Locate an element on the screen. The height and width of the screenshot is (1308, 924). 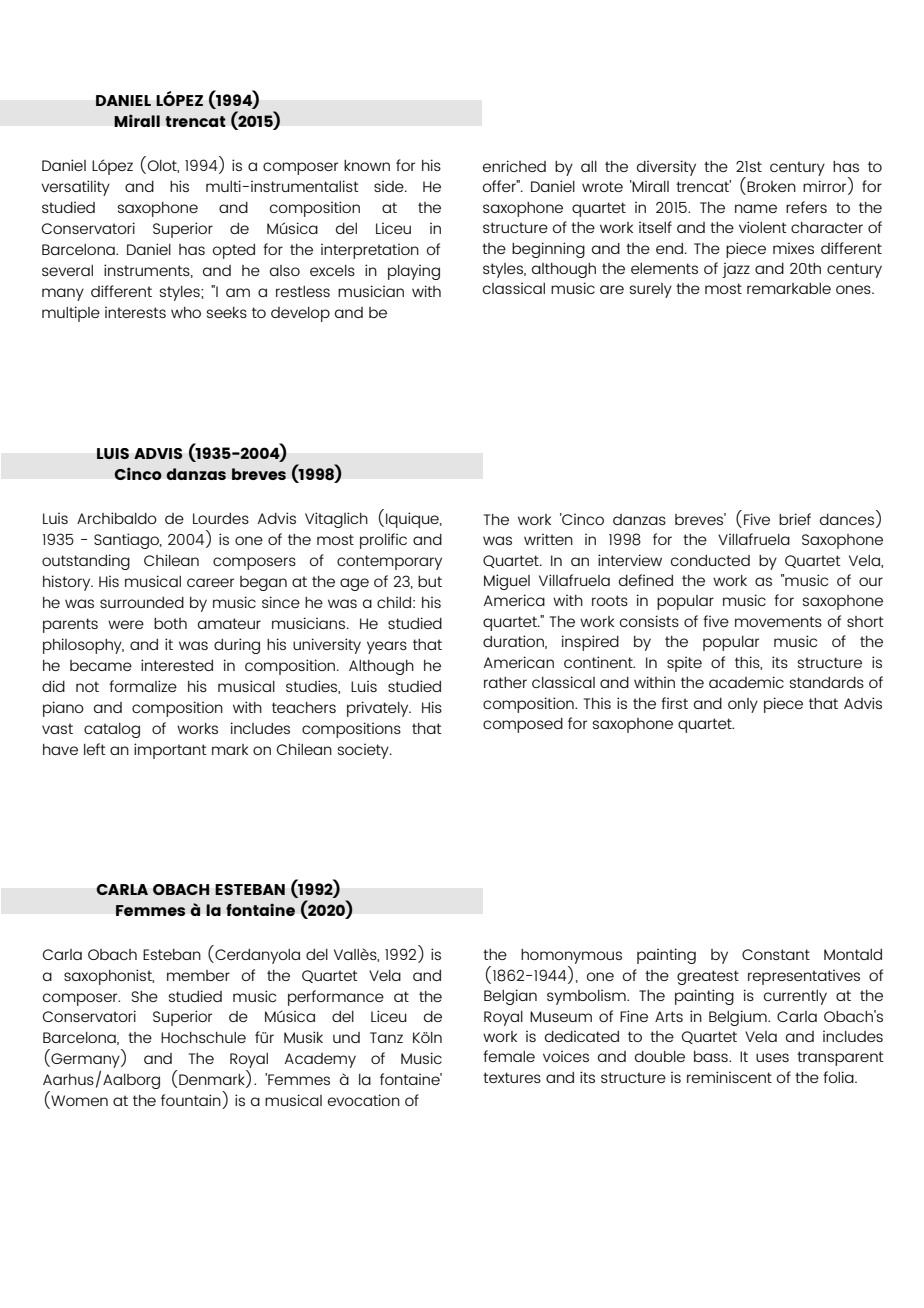
Lourdes is located at coordinates (221, 518).
